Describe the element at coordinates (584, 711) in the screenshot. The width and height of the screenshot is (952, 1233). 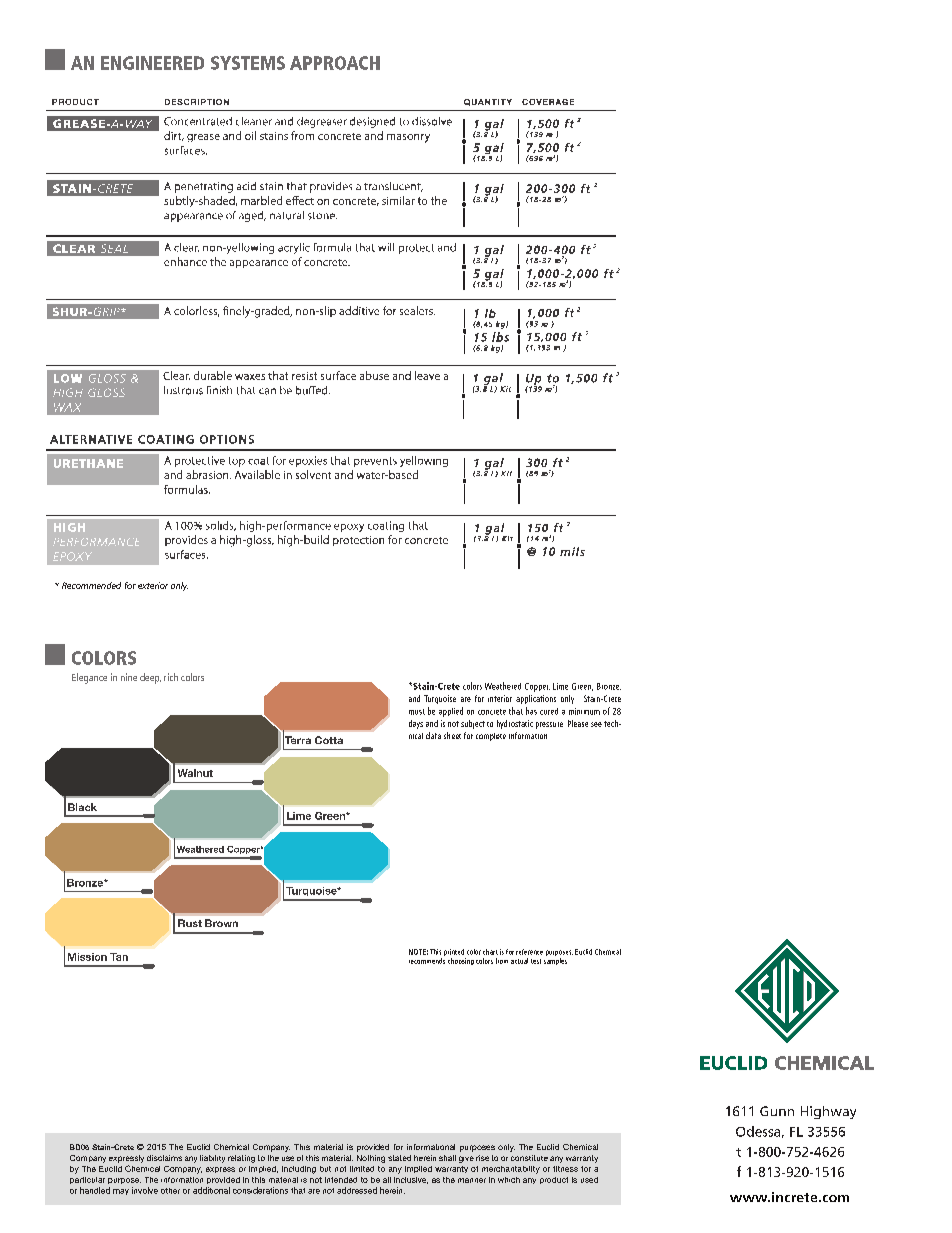
I see `minimum` at that location.
